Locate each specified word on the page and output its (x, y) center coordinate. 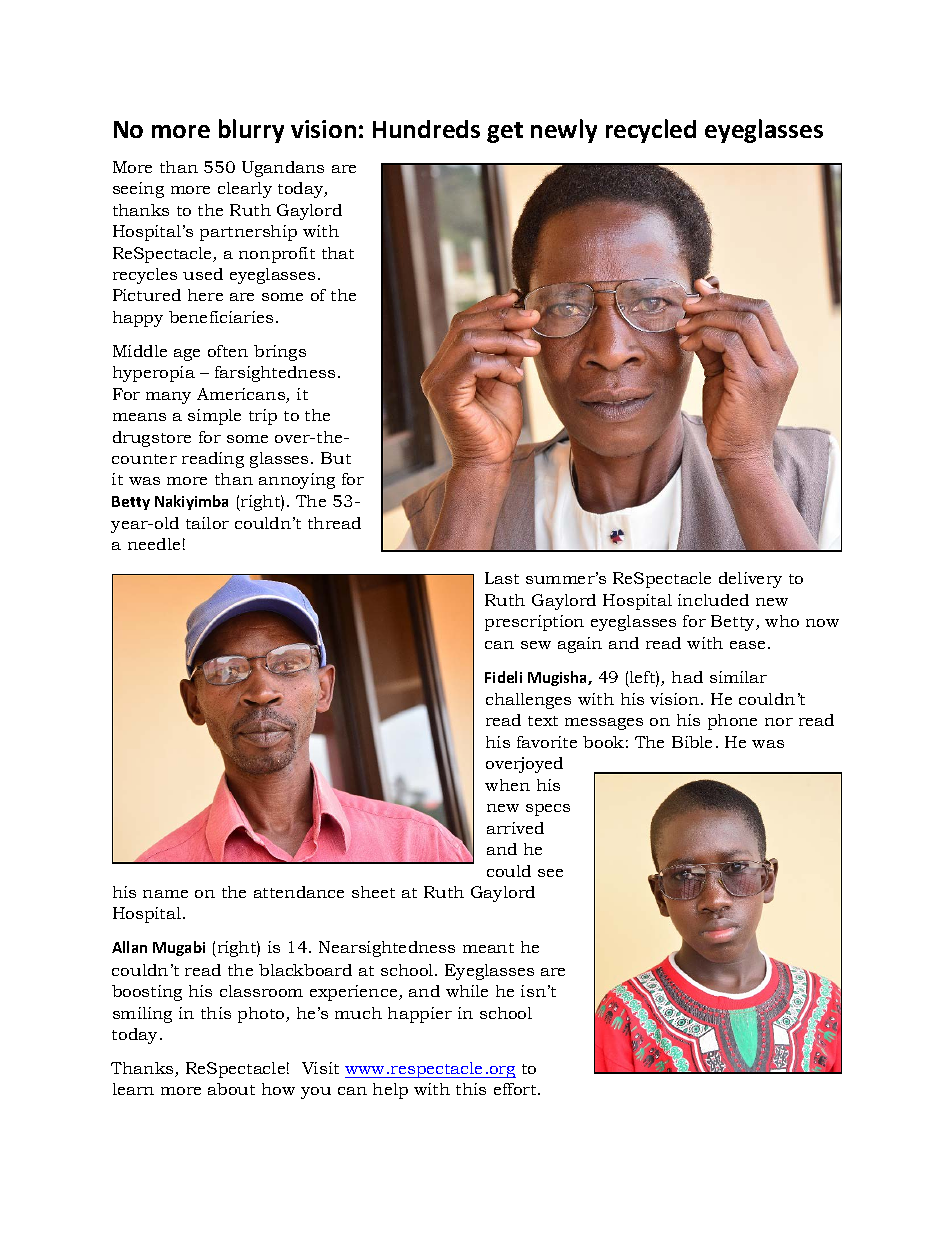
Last (502, 578)
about (231, 1089)
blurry (251, 131)
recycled (651, 131)
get (505, 132)
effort (516, 1089)
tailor (207, 523)
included (713, 600)
